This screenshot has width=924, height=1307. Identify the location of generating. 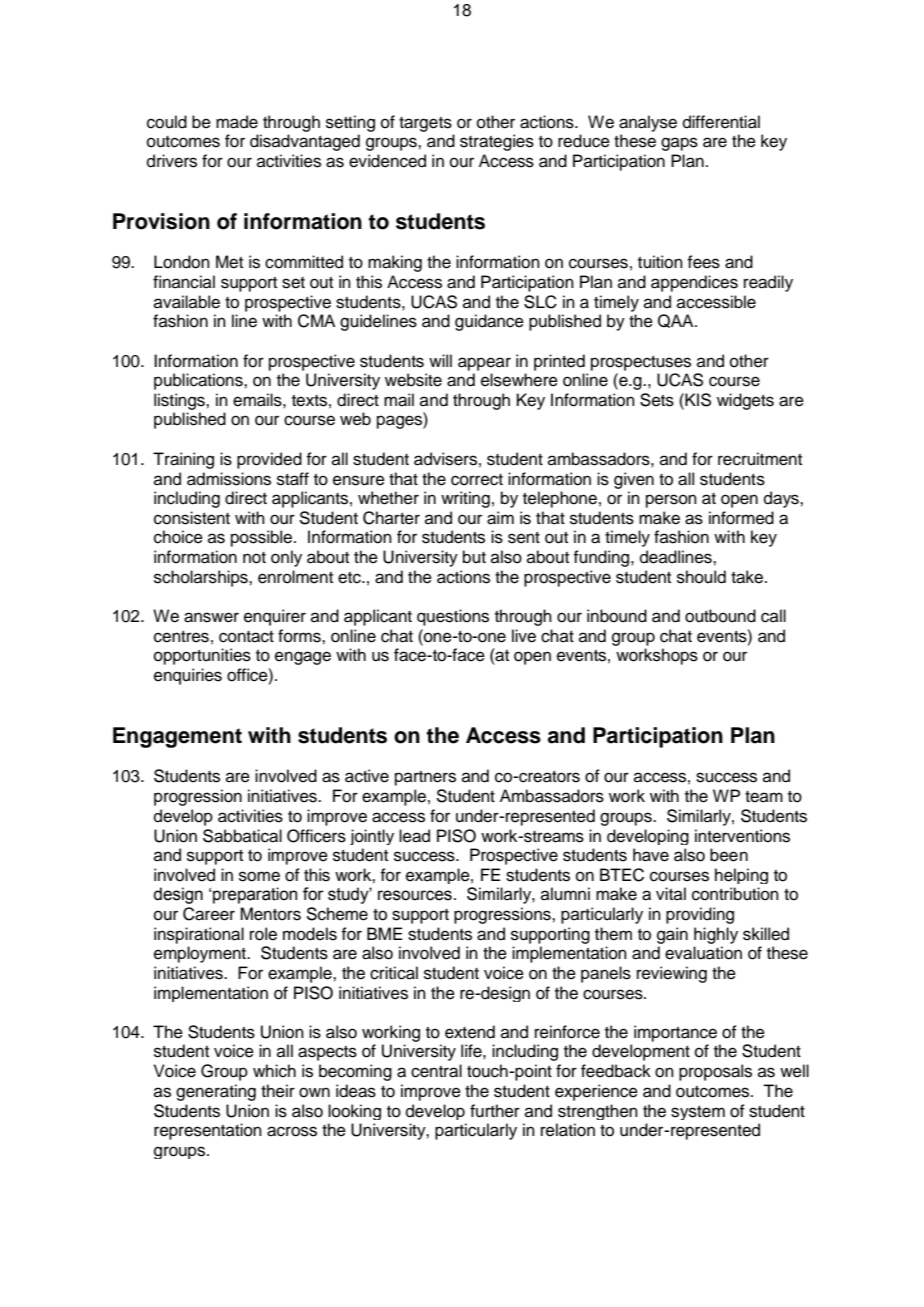
(216, 1092).
